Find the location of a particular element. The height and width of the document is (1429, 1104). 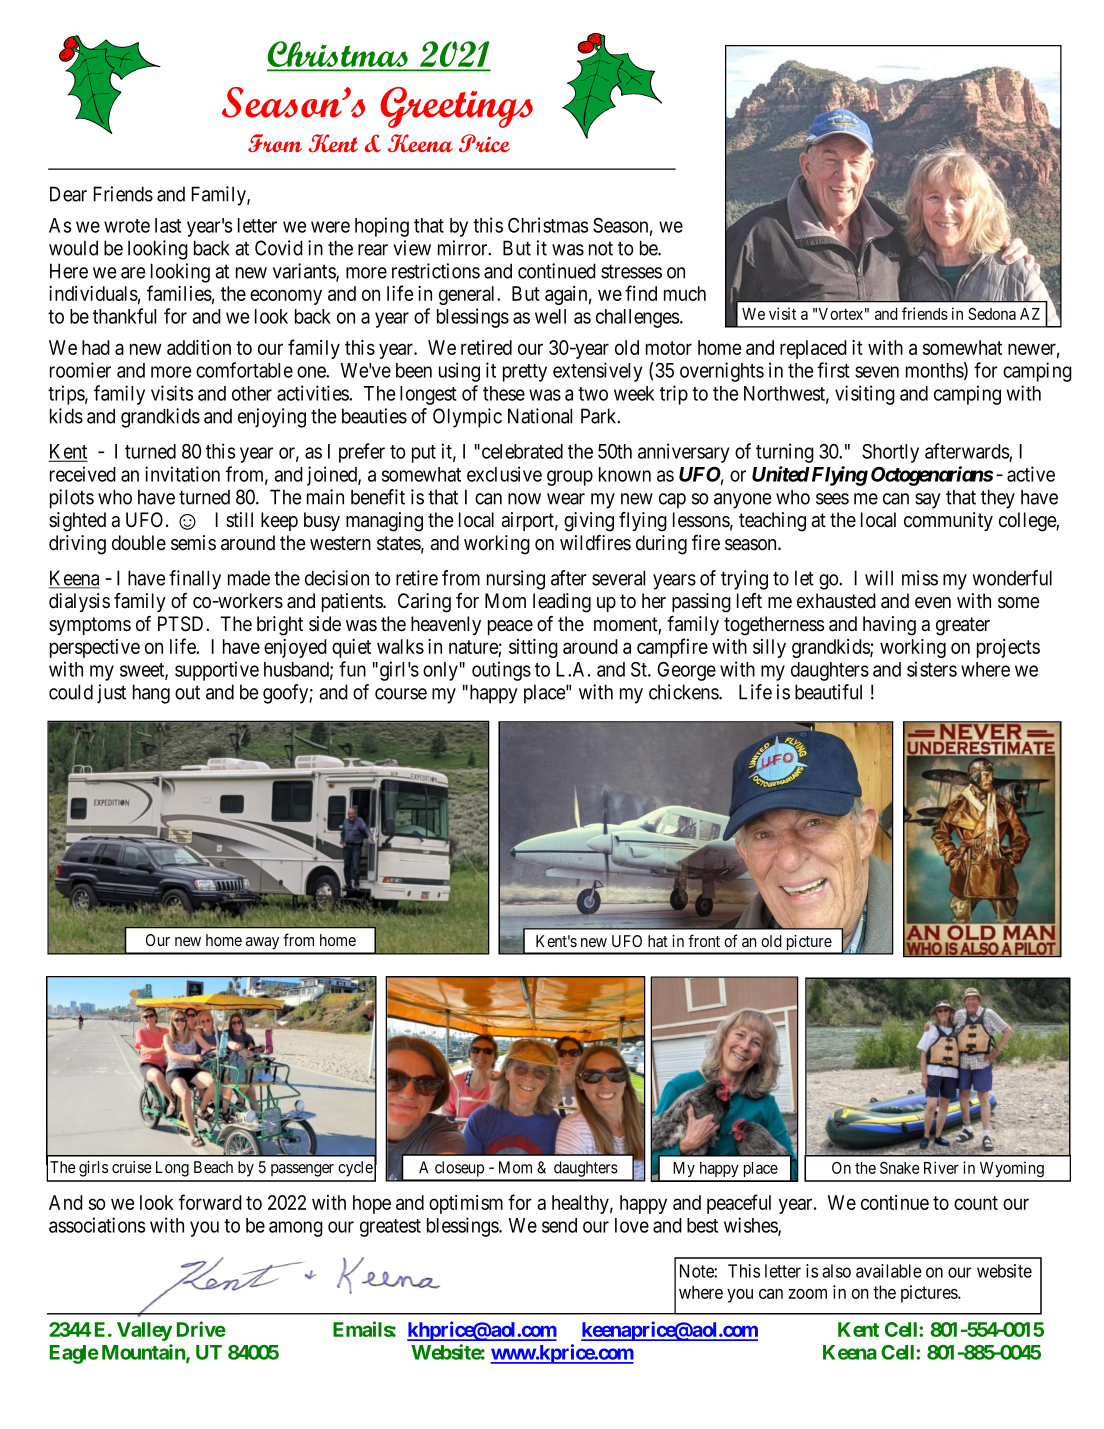

sisters is located at coordinates (932, 669).
